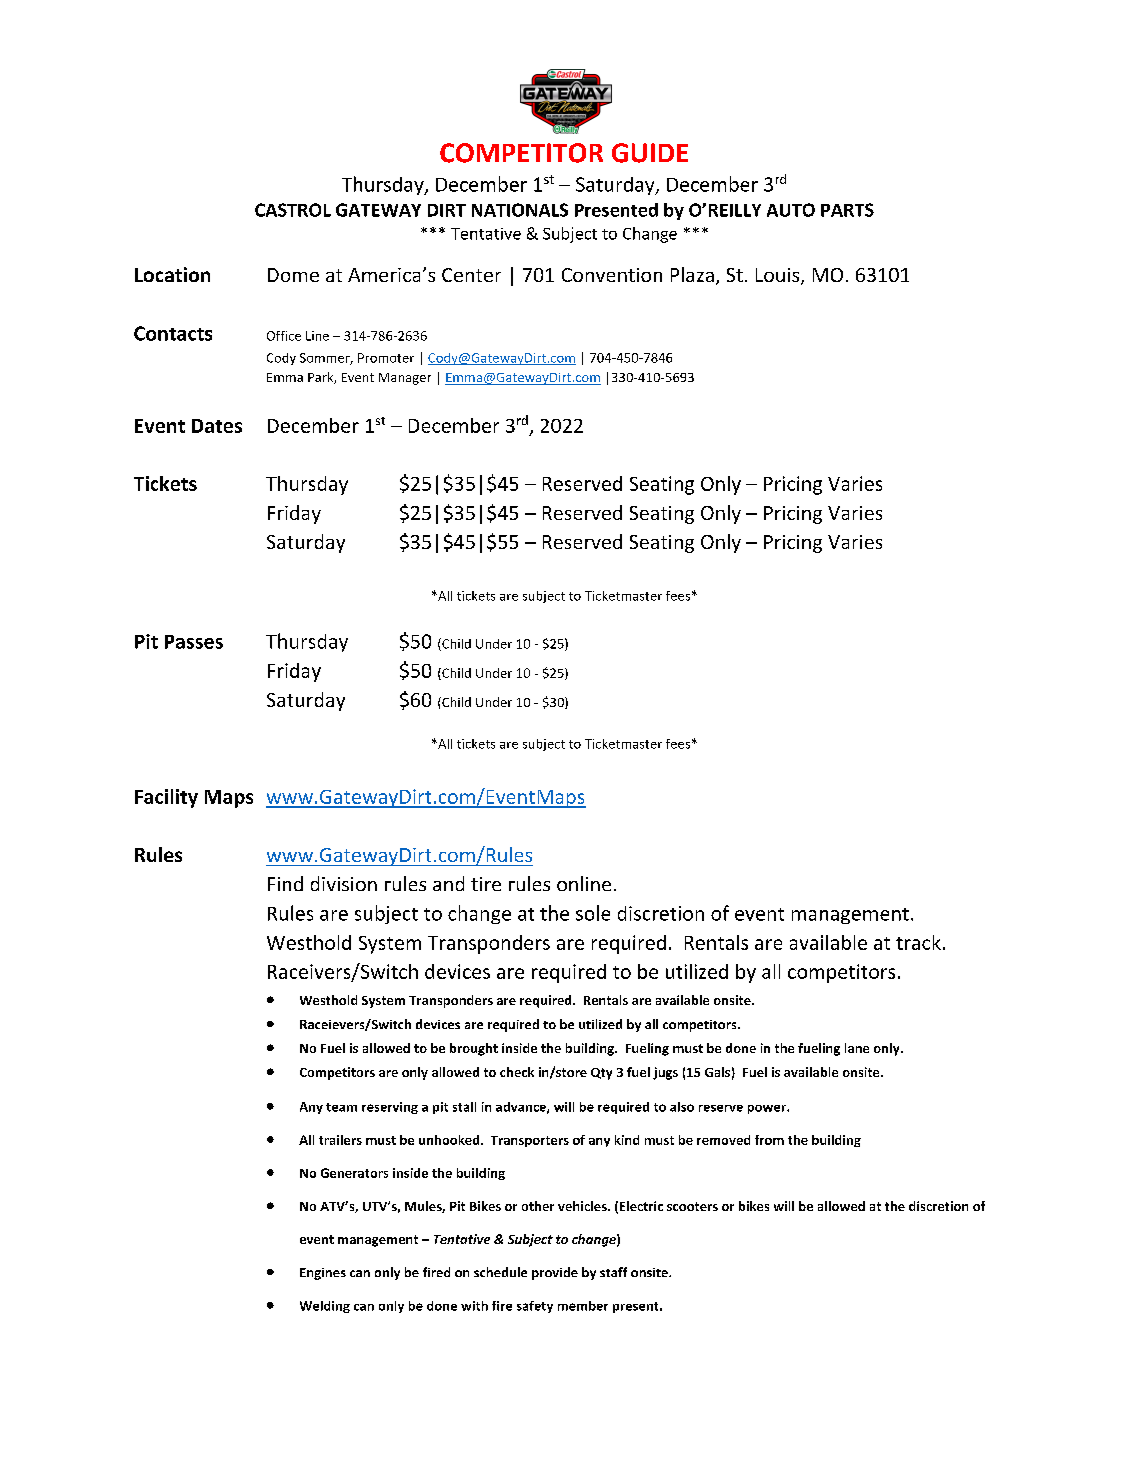 This screenshot has width=1127, height=1459. Describe the element at coordinates (918, 942) in the screenshot. I see `track` at that location.
